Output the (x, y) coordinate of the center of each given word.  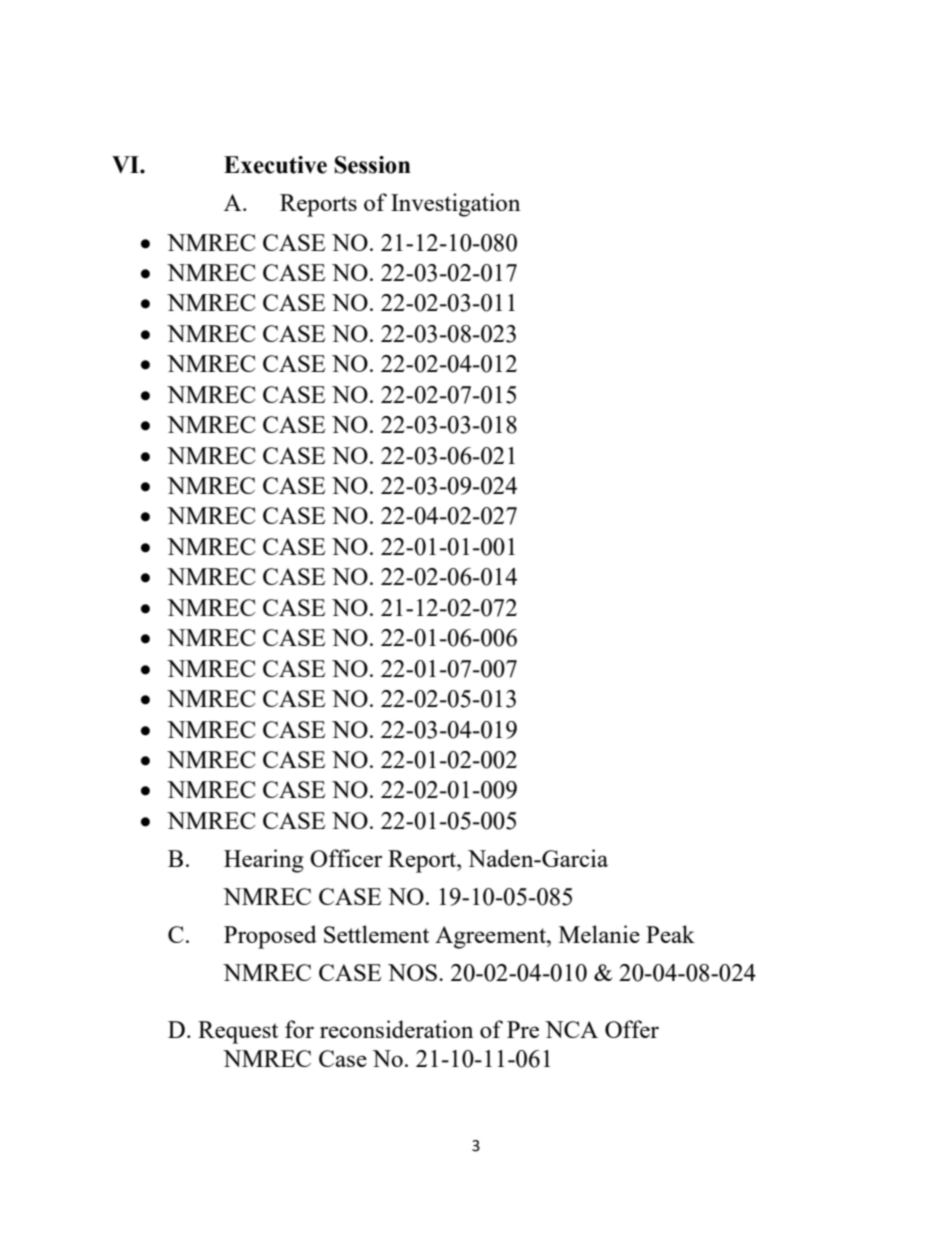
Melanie (599, 934)
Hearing (264, 861)
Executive (275, 165)
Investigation (455, 205)
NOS (412, 972)
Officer (346, 858)
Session (373, 165)
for (299, 1029)
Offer (632, 1029)
